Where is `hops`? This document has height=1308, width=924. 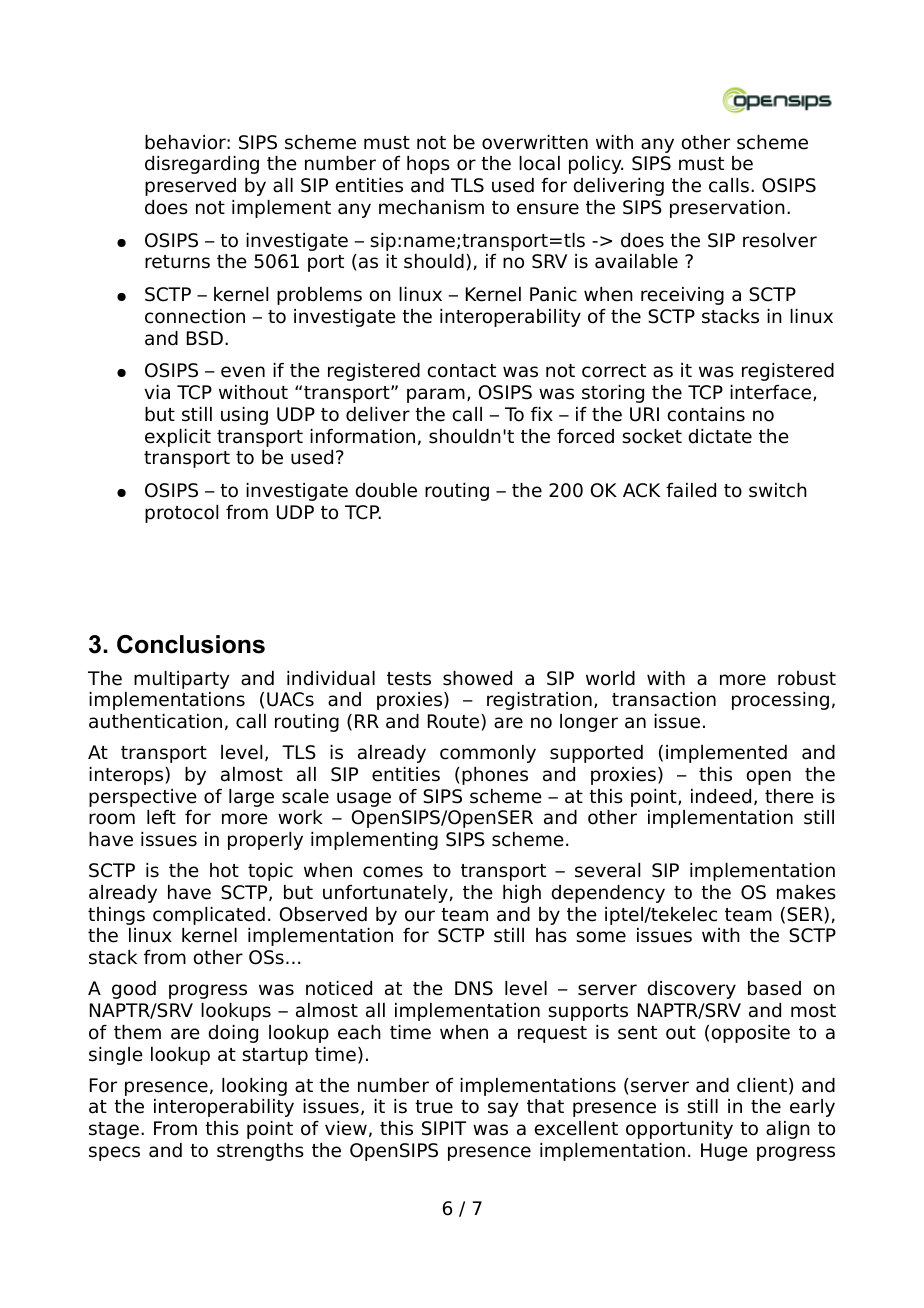 hops is located at coordinates (428, 165).
